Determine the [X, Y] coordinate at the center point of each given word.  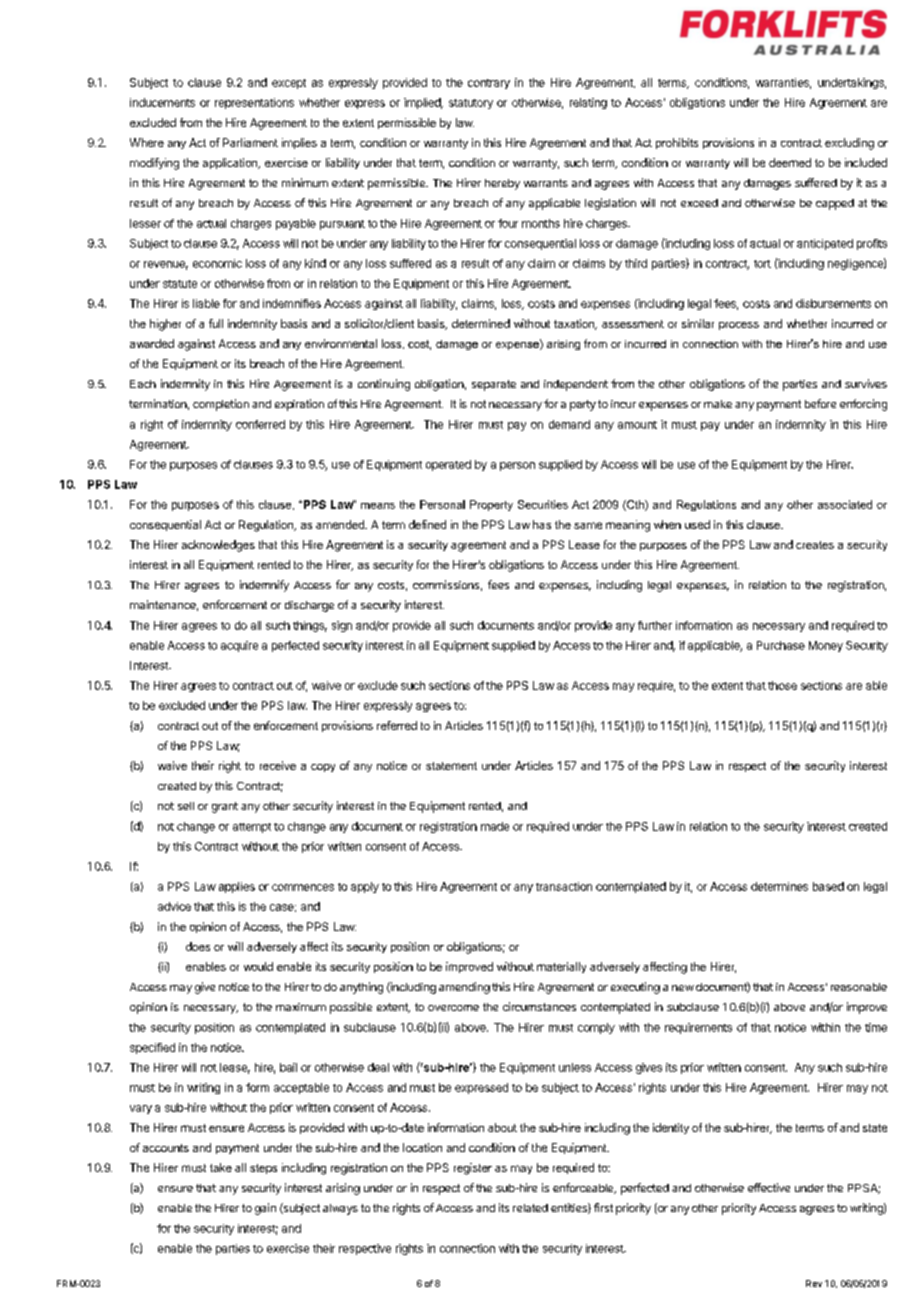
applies [237, 887]
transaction [564, 886]
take [221, 1167]
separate [494, 385]
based [828, 886]
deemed [790, 162]
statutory [471, 104]
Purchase [781, 645]
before [820, 403]
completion [221, 405]
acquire [239, 646]
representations [254, 103]
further [655, 625]
